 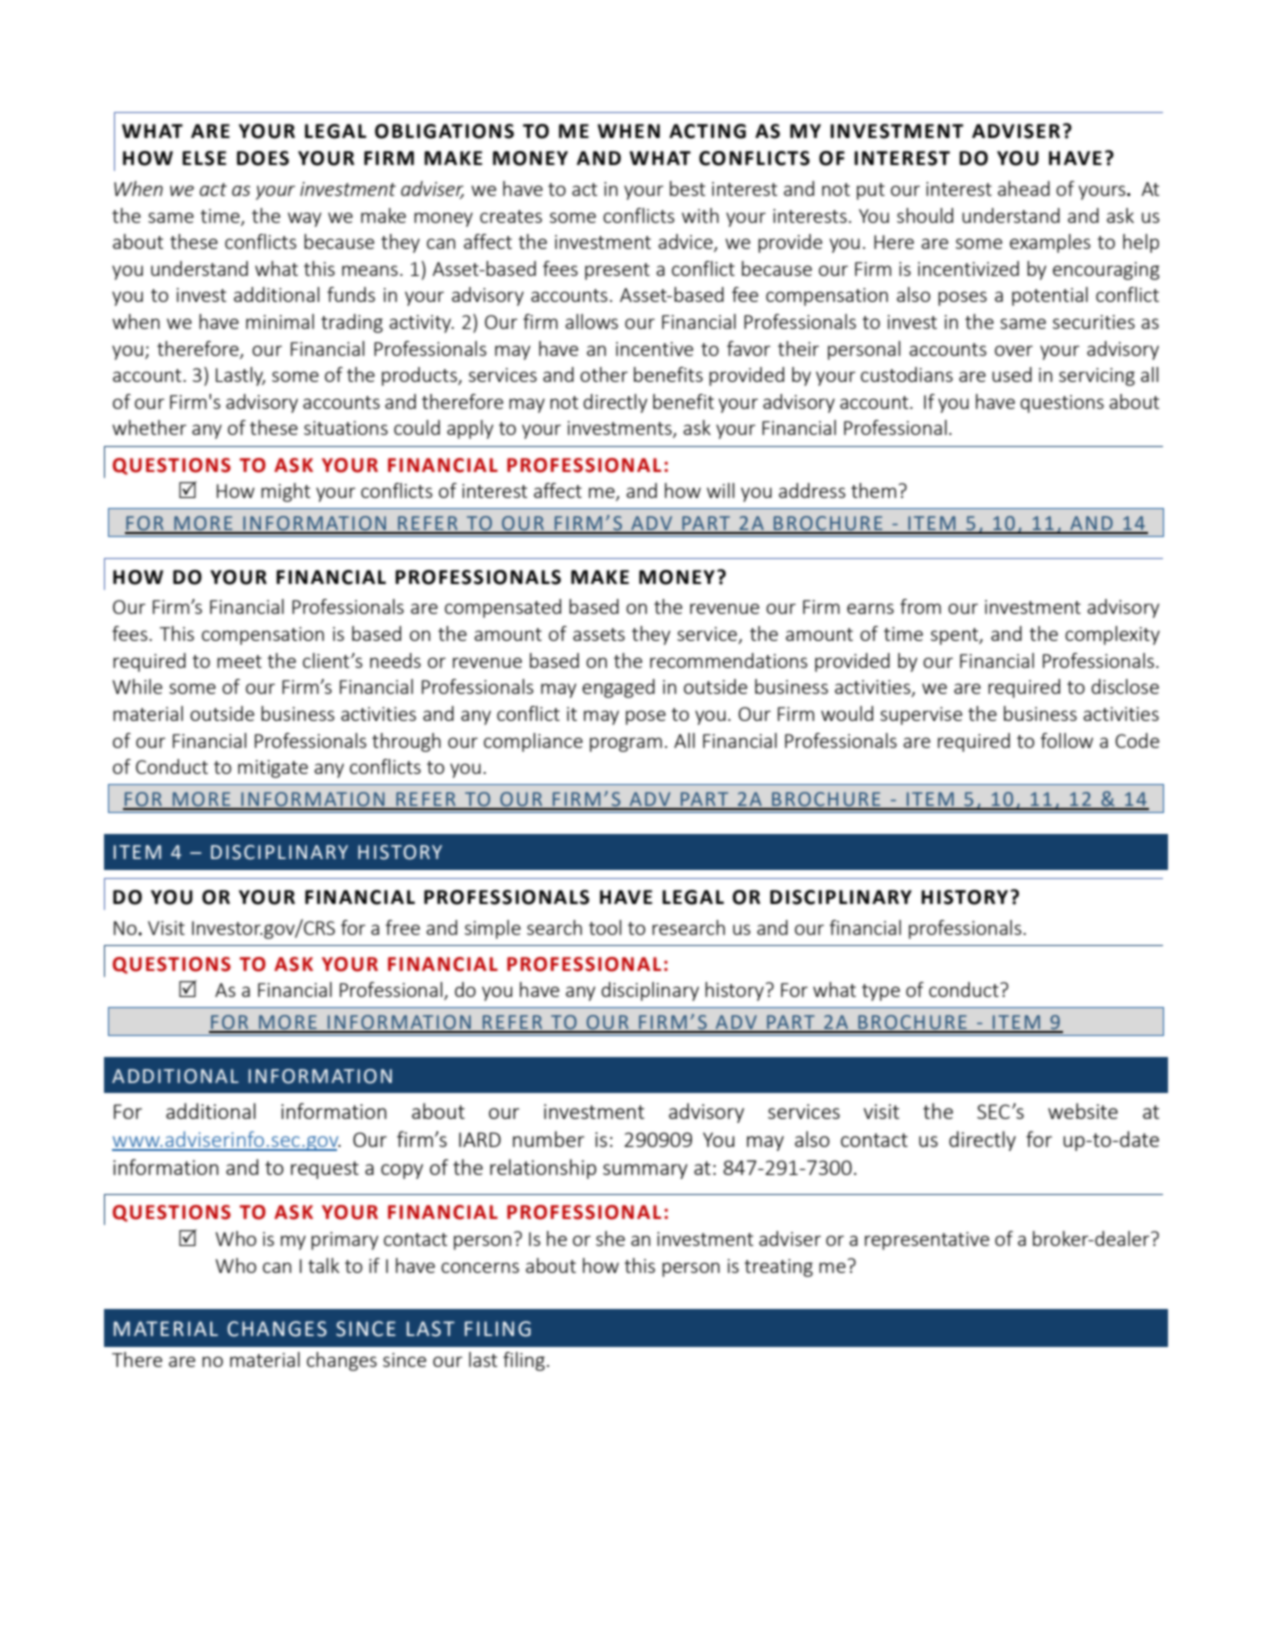 I want to click on DOES, so click(x=263, y=158).
